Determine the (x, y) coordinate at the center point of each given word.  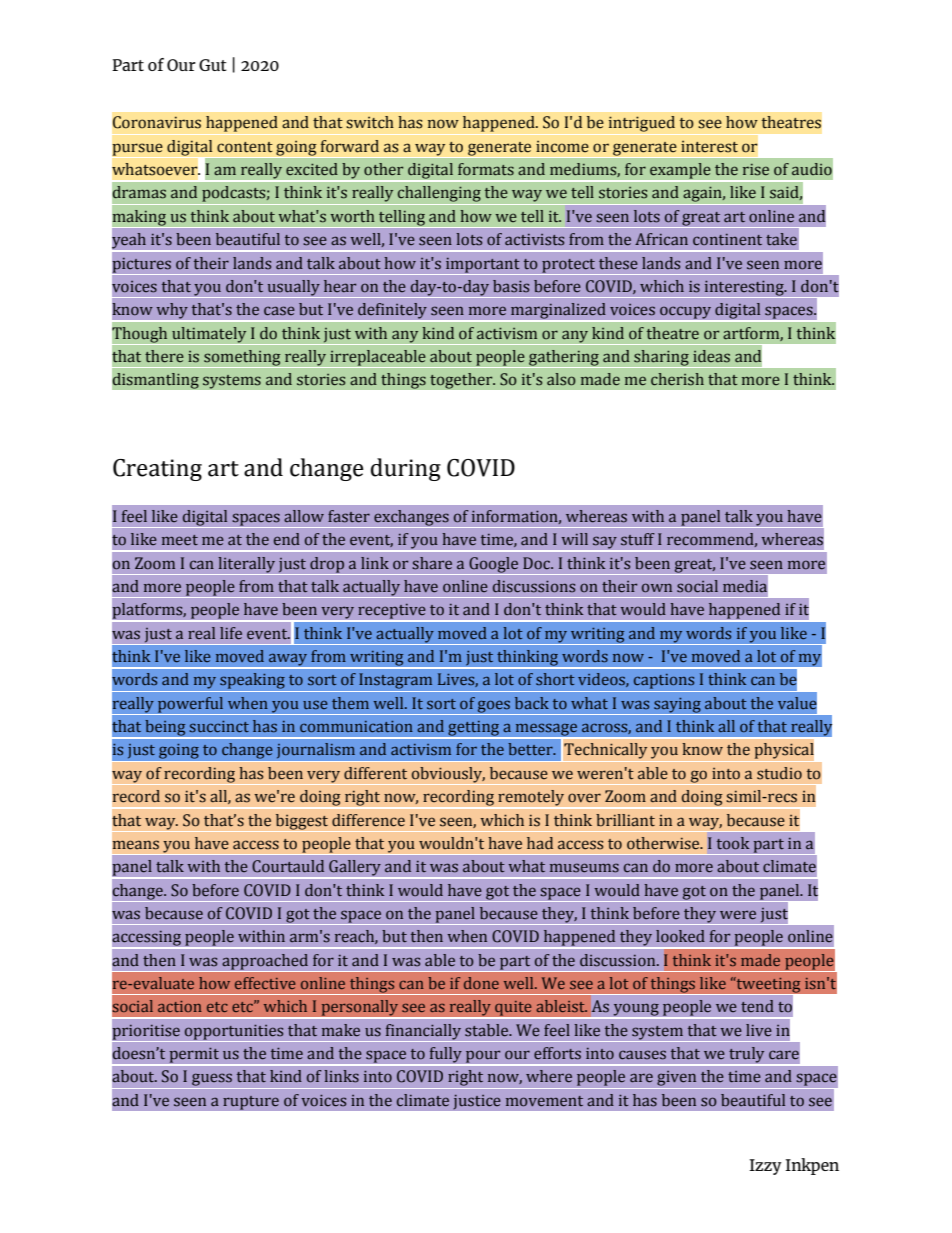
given (677, 1080)
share (432, 563)
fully (445, 1056)
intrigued (642, 124)
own (657, 588)
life (231, 633)
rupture (251, 1102)
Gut (213, 65)
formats (486, 169)
